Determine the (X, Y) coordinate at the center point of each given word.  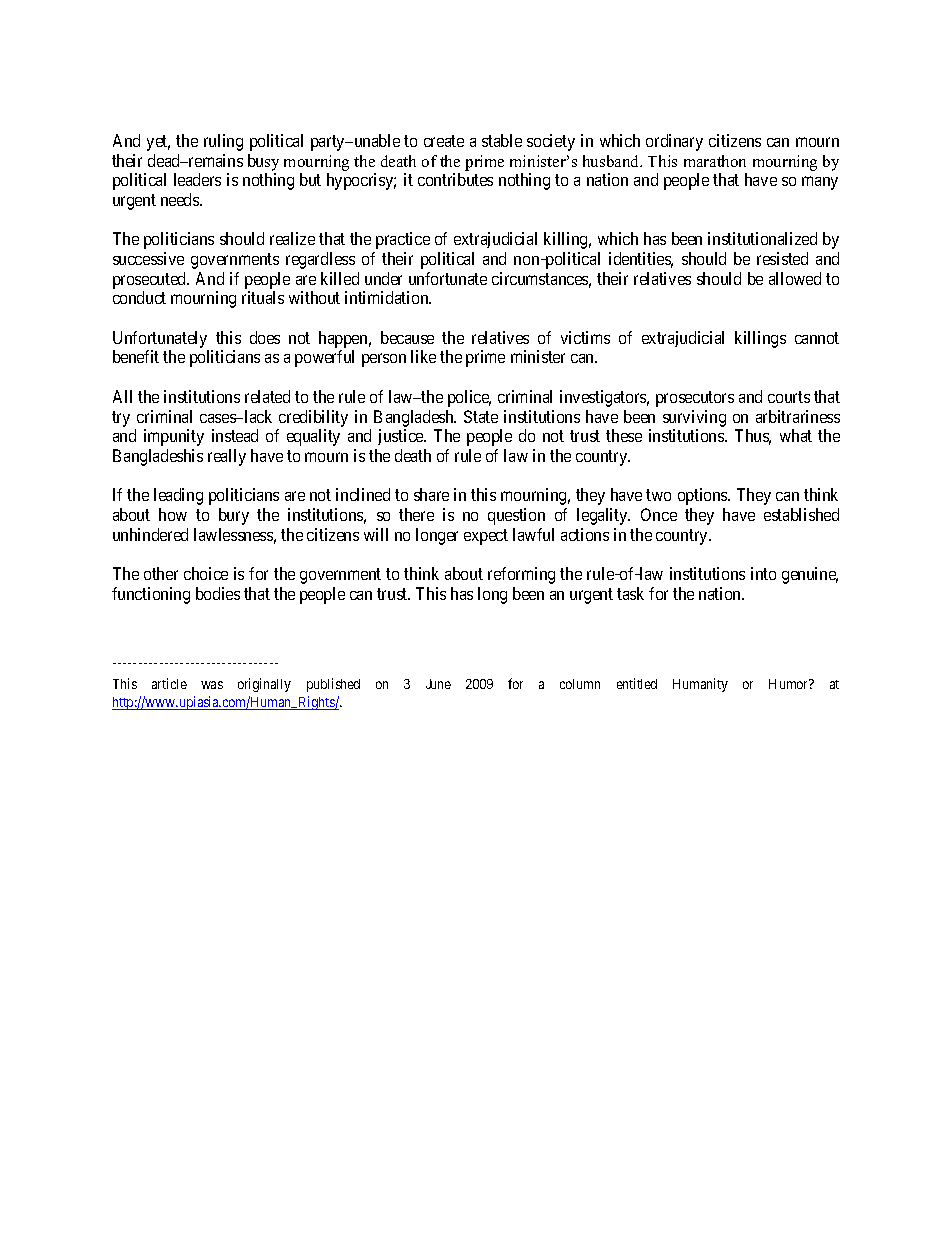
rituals (263, 297)
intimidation (388, 297)
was (212, 685)
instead (235, 435)
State (481, 416)
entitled (637, 683)
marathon (715, 161)
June (438, 684)
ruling (223, 142)
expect (486, 537)
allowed (795, 278)
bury (234, 516)
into (763, 573)
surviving (694, 418)
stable (502, 140)
